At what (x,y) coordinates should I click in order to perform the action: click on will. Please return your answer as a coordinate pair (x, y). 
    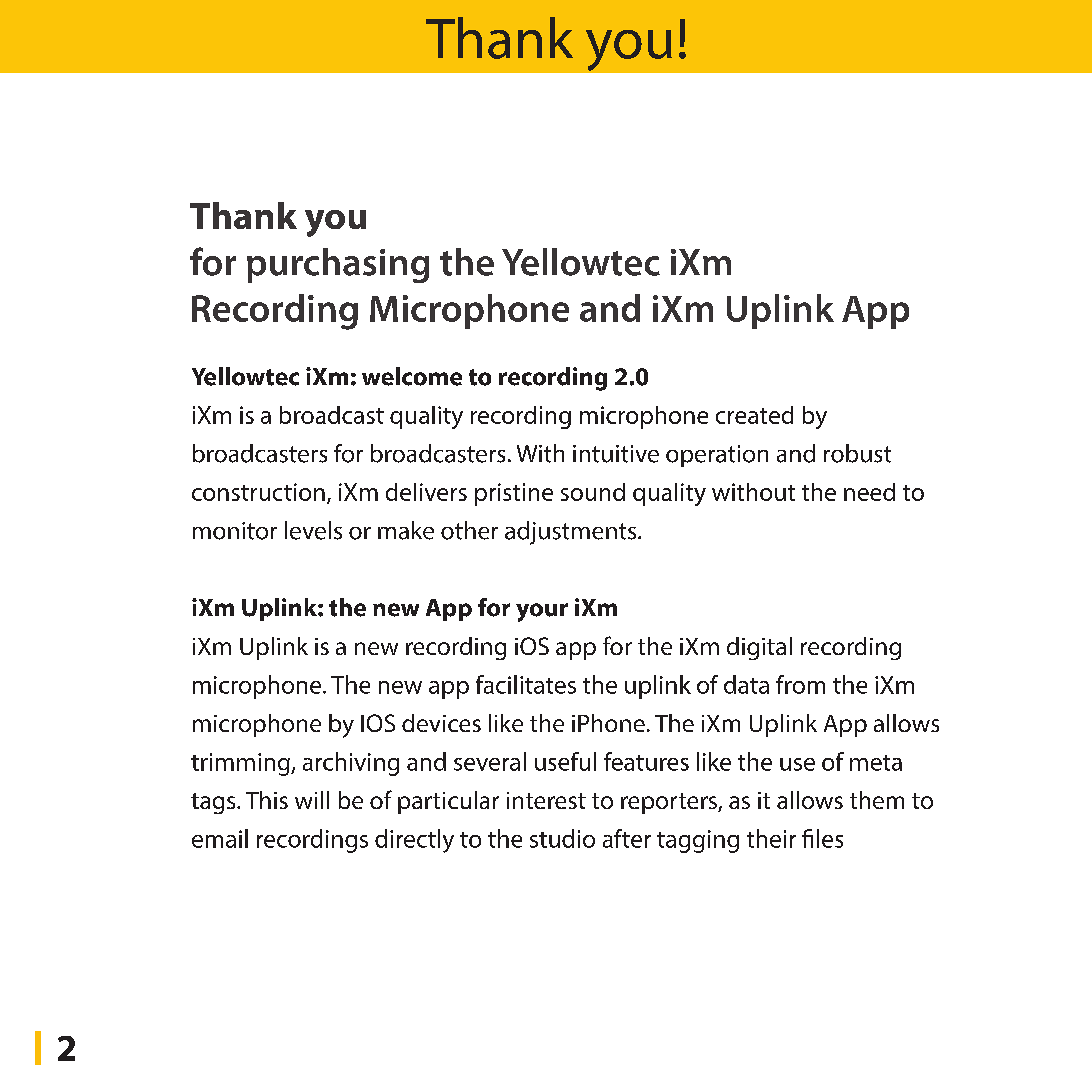
    Looking at the image, I should click on (312, 800).
